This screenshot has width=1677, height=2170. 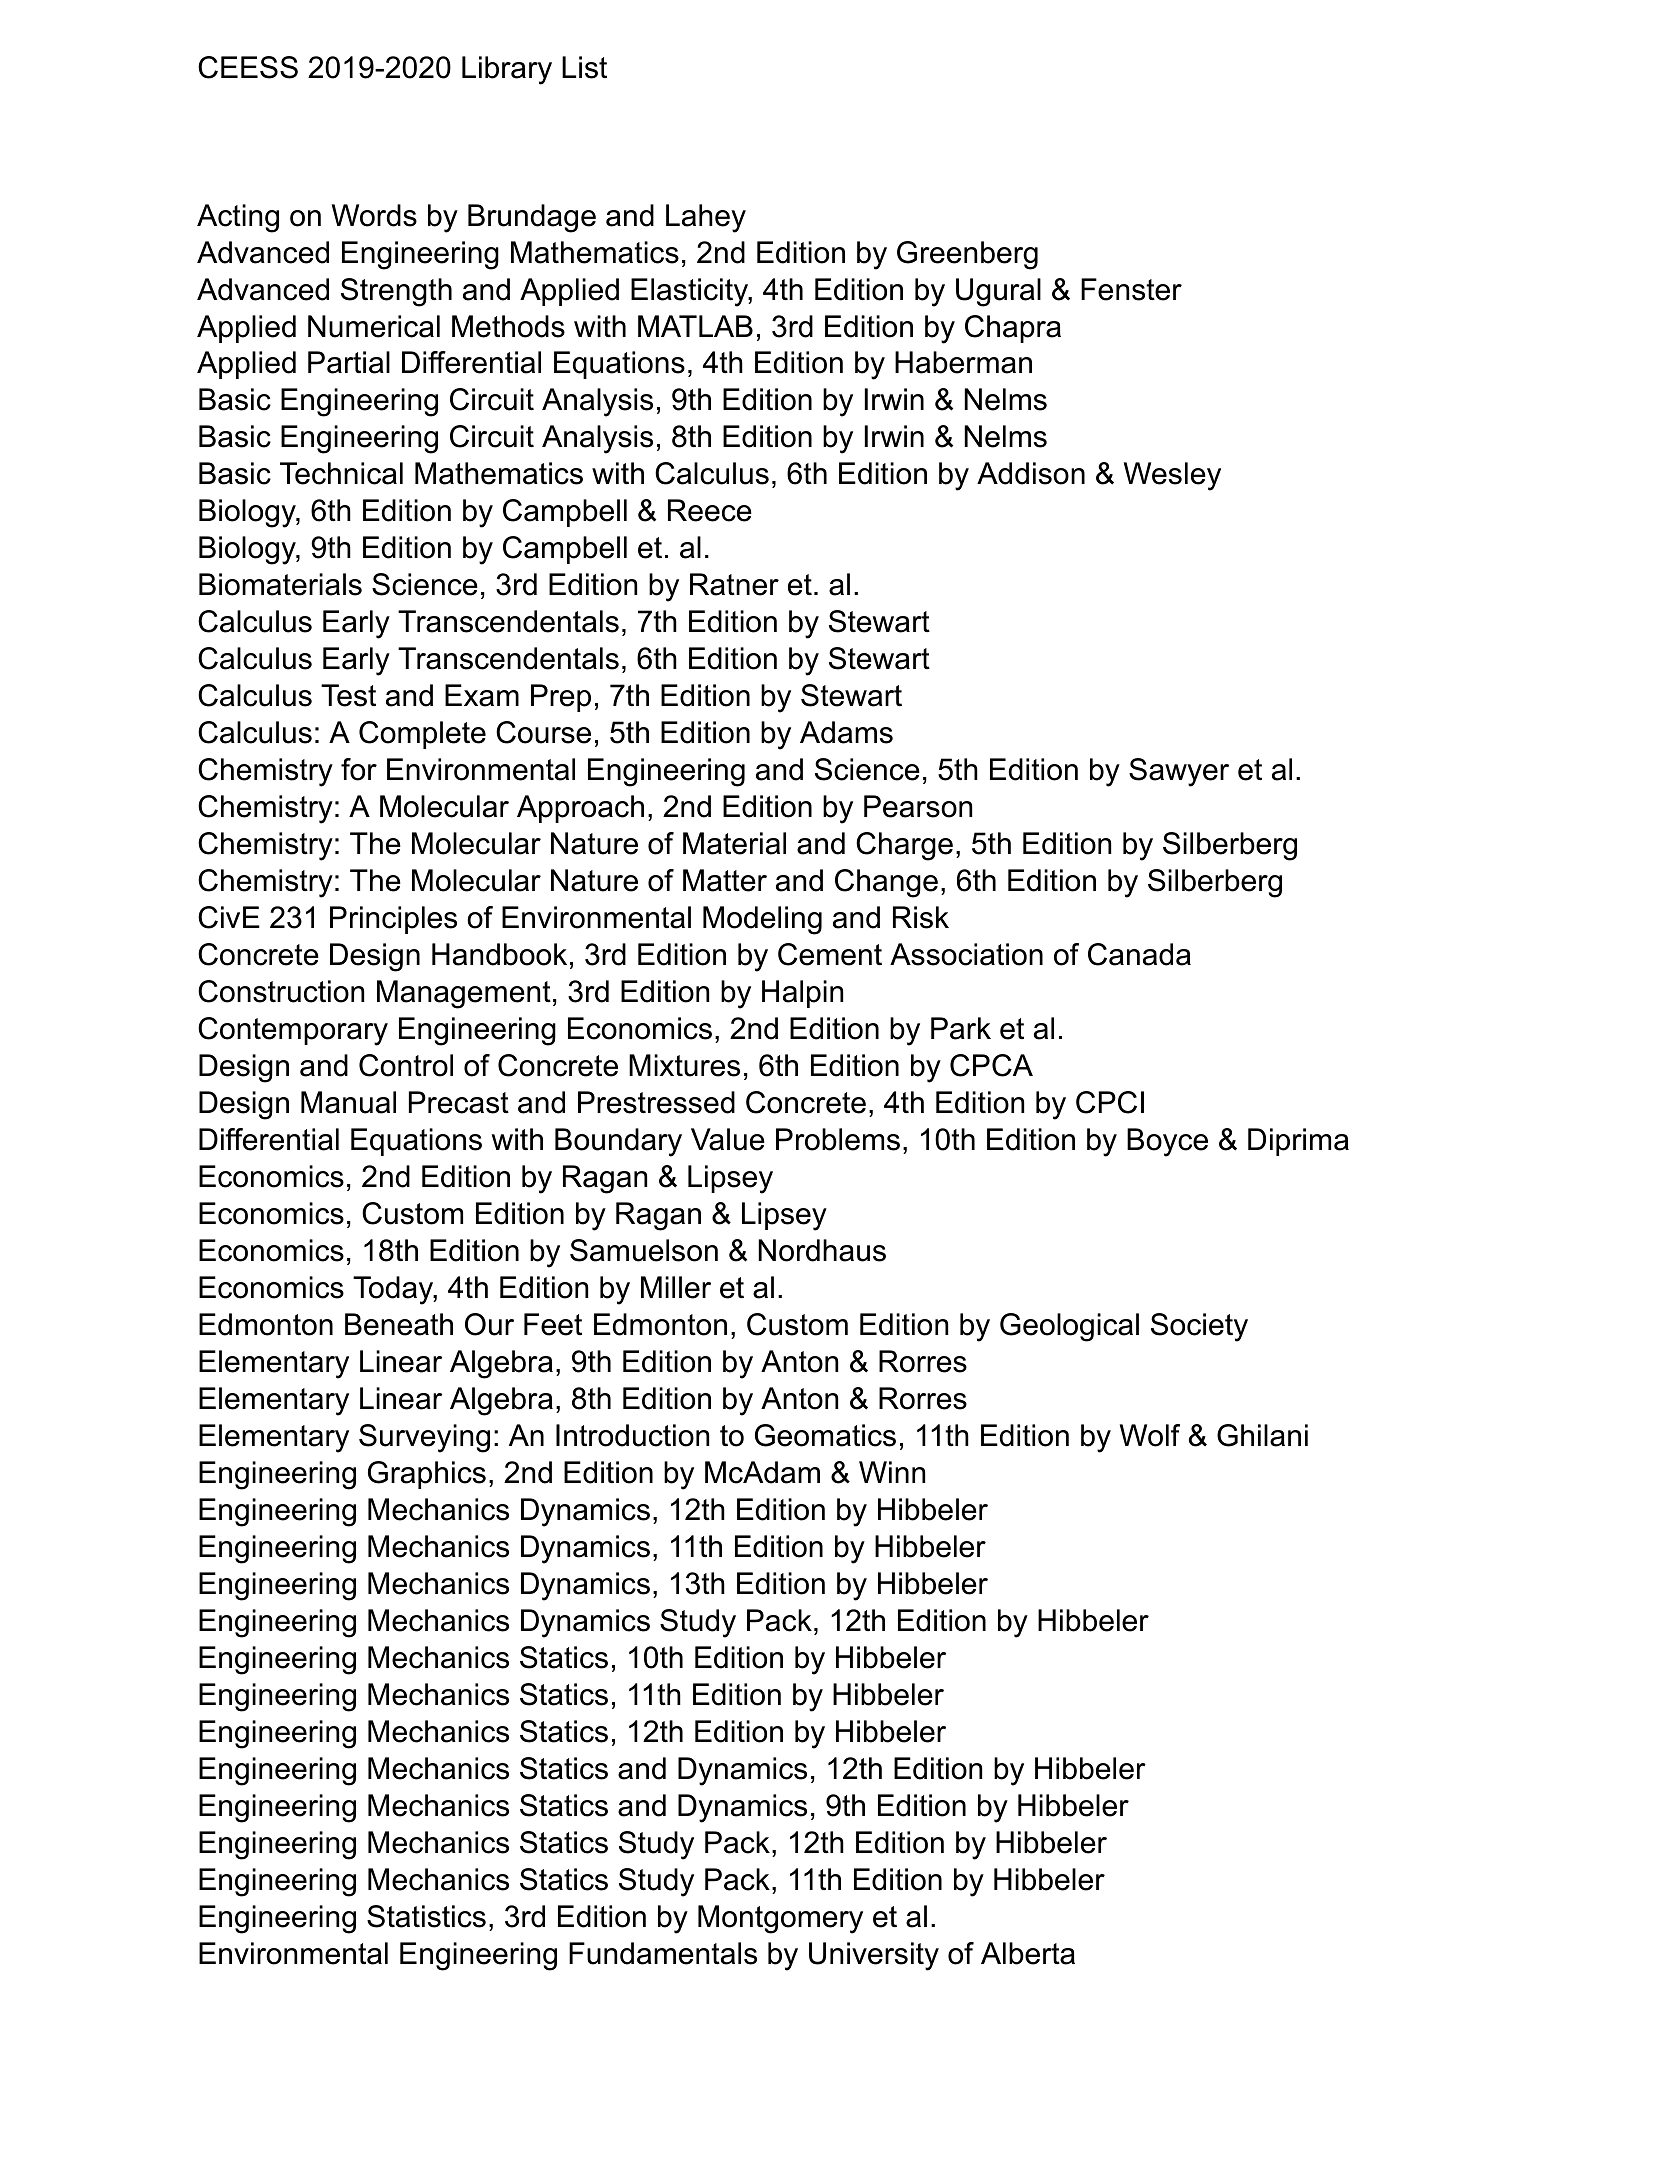 I want to click on Beneath, so click(x=399, y=1324).
